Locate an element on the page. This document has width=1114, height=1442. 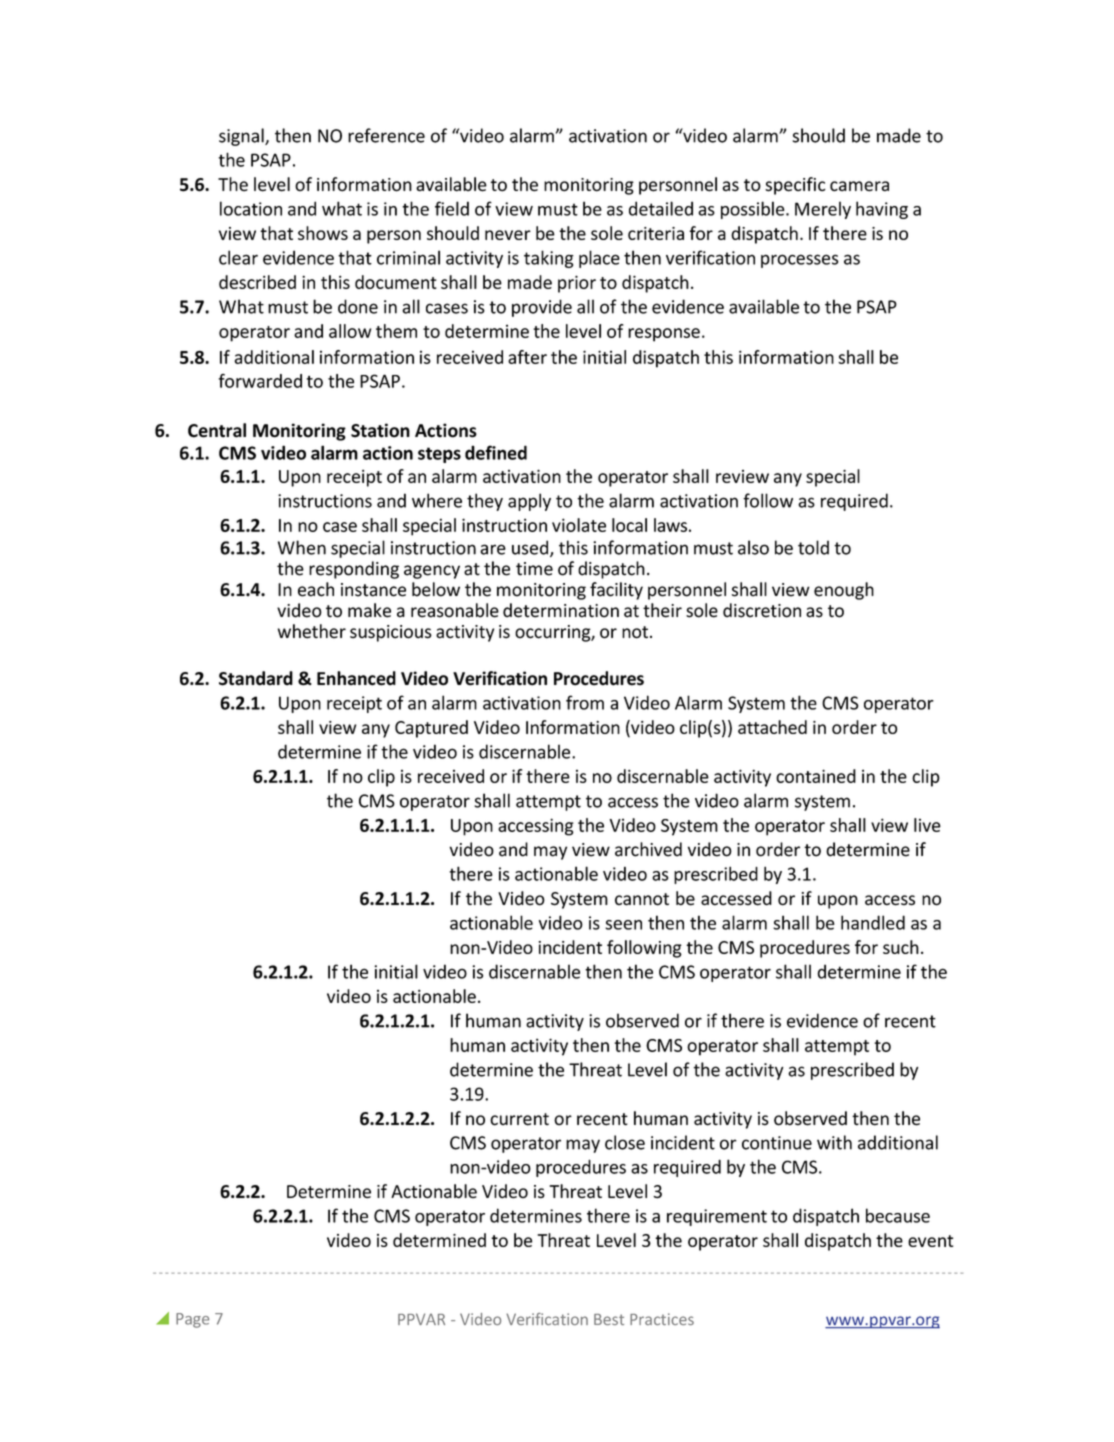
archived is located at coordinates (648, 849).
